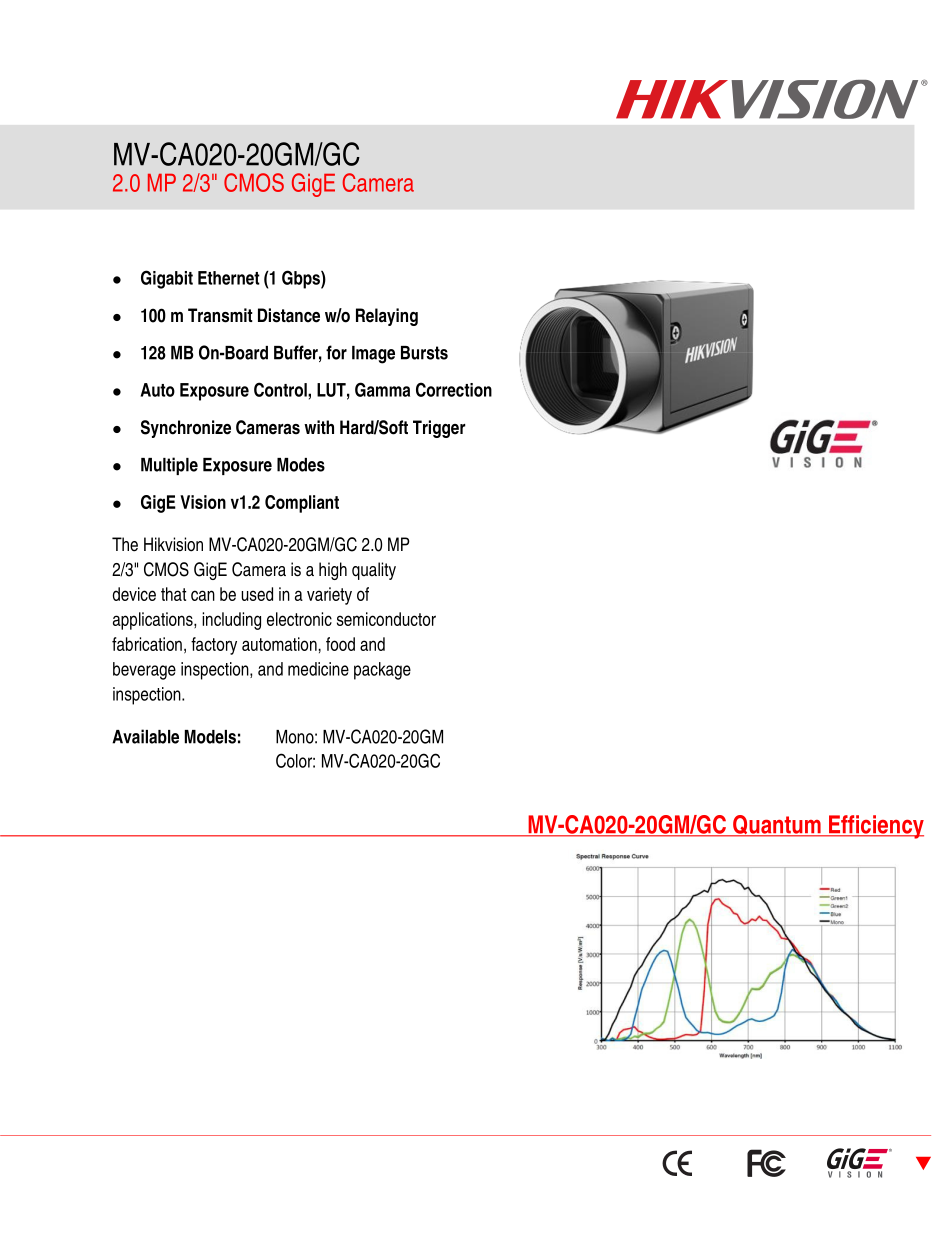 Image resolution: width=952 pixels, height=1233 pixels. I want to click on semiconductor, so click(386, 619).
